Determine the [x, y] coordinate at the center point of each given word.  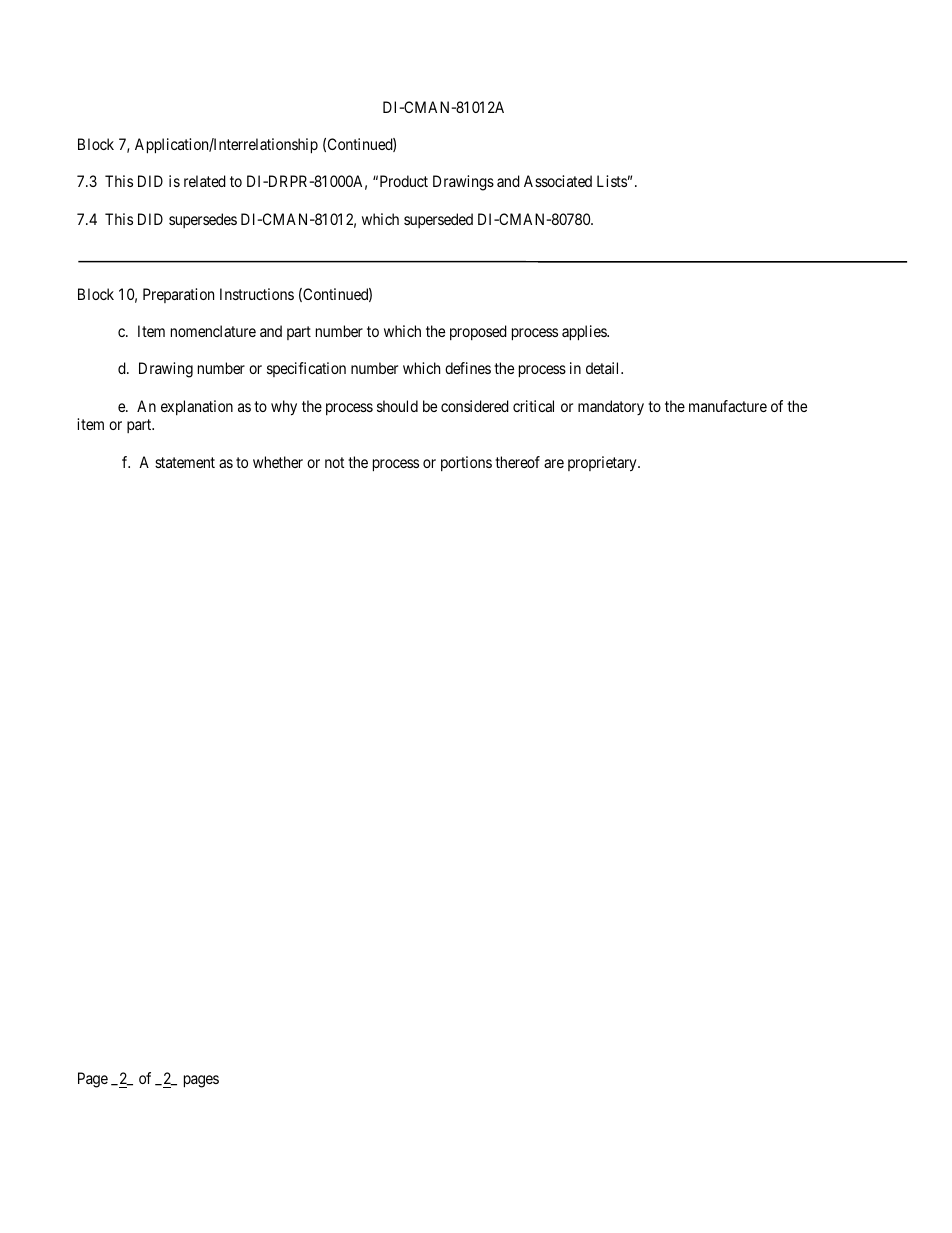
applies [585, 333]
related [205, 181]
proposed [478, 332]
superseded [438, 220]
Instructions [257, 294]
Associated [558, 181]
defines [468, 368]
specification [306, 369]
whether [278, 462]
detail [604, 368]
